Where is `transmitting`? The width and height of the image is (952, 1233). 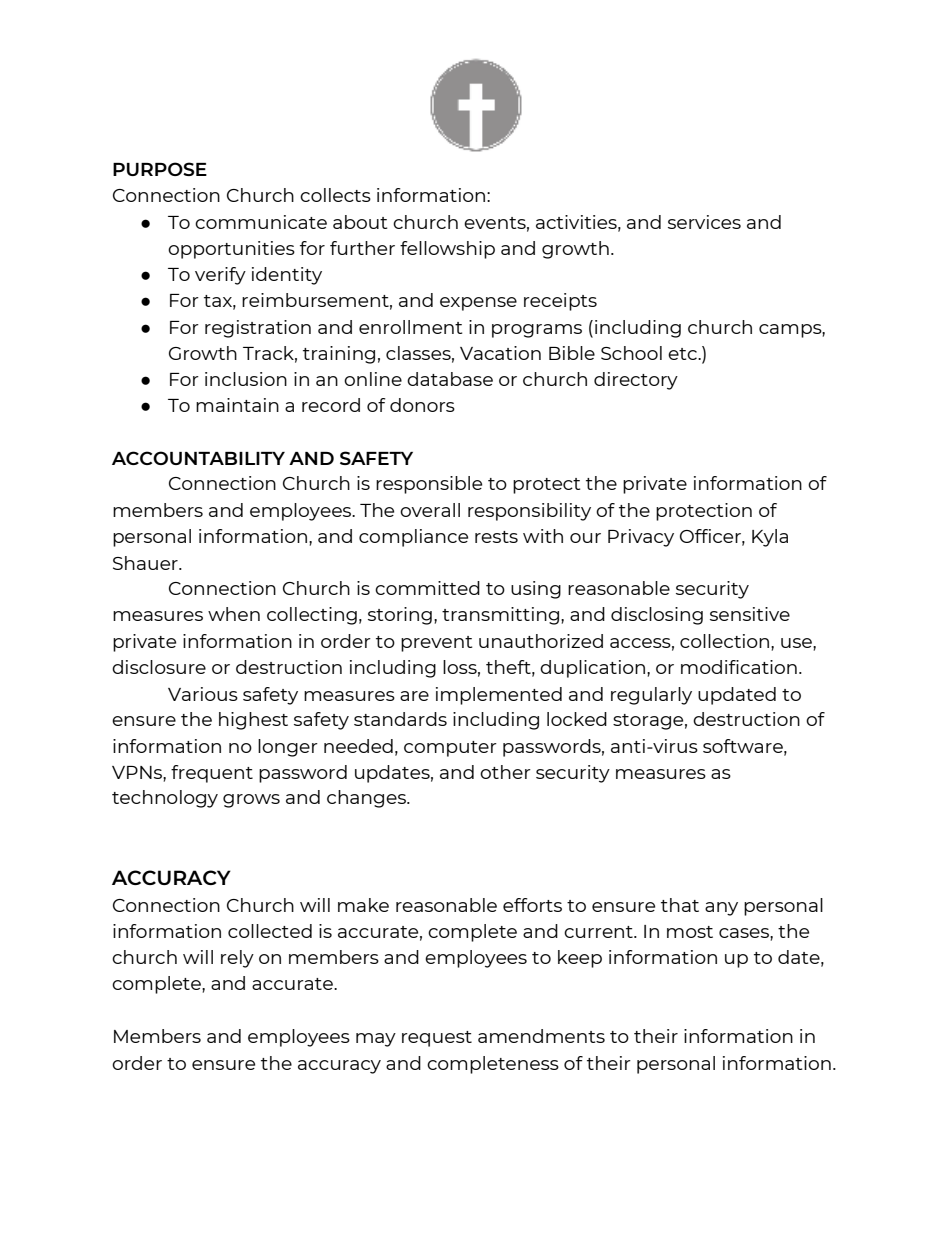 transmitting is located at coordinates (500, 616).
